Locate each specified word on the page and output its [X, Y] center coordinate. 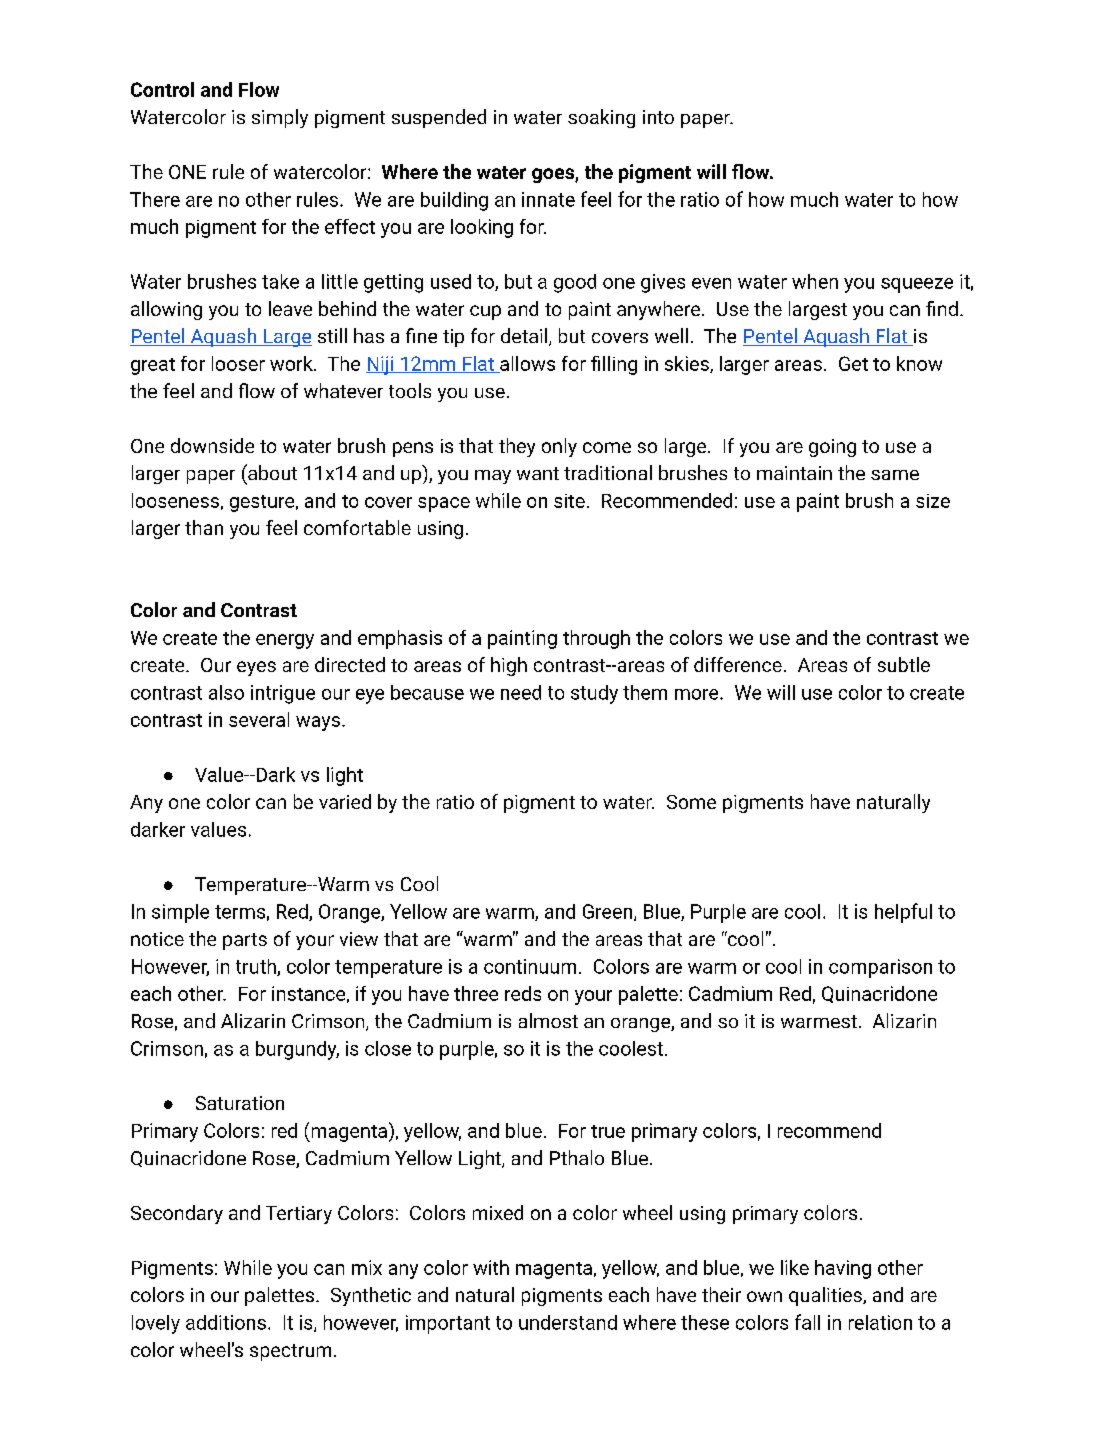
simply [280, 118]
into [658, 117]
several [259, 719]
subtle [904, 664]
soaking [601, 118]
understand [568, 1322]
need [521, 692]
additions [226, 1322]
